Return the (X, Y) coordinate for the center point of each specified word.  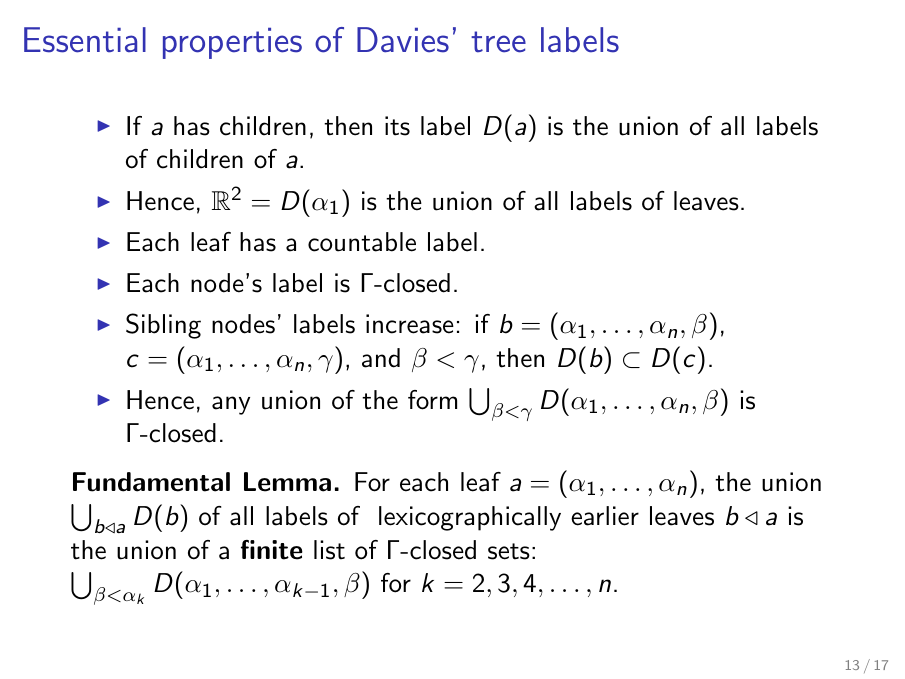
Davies (403, 40)
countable (362, 242)
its (397, 126)
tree (498, 42)
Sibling (163, 326)
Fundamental (151, 482)
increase (410, 324)
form (432, 400)
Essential (85, 40)
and (381, 358)
